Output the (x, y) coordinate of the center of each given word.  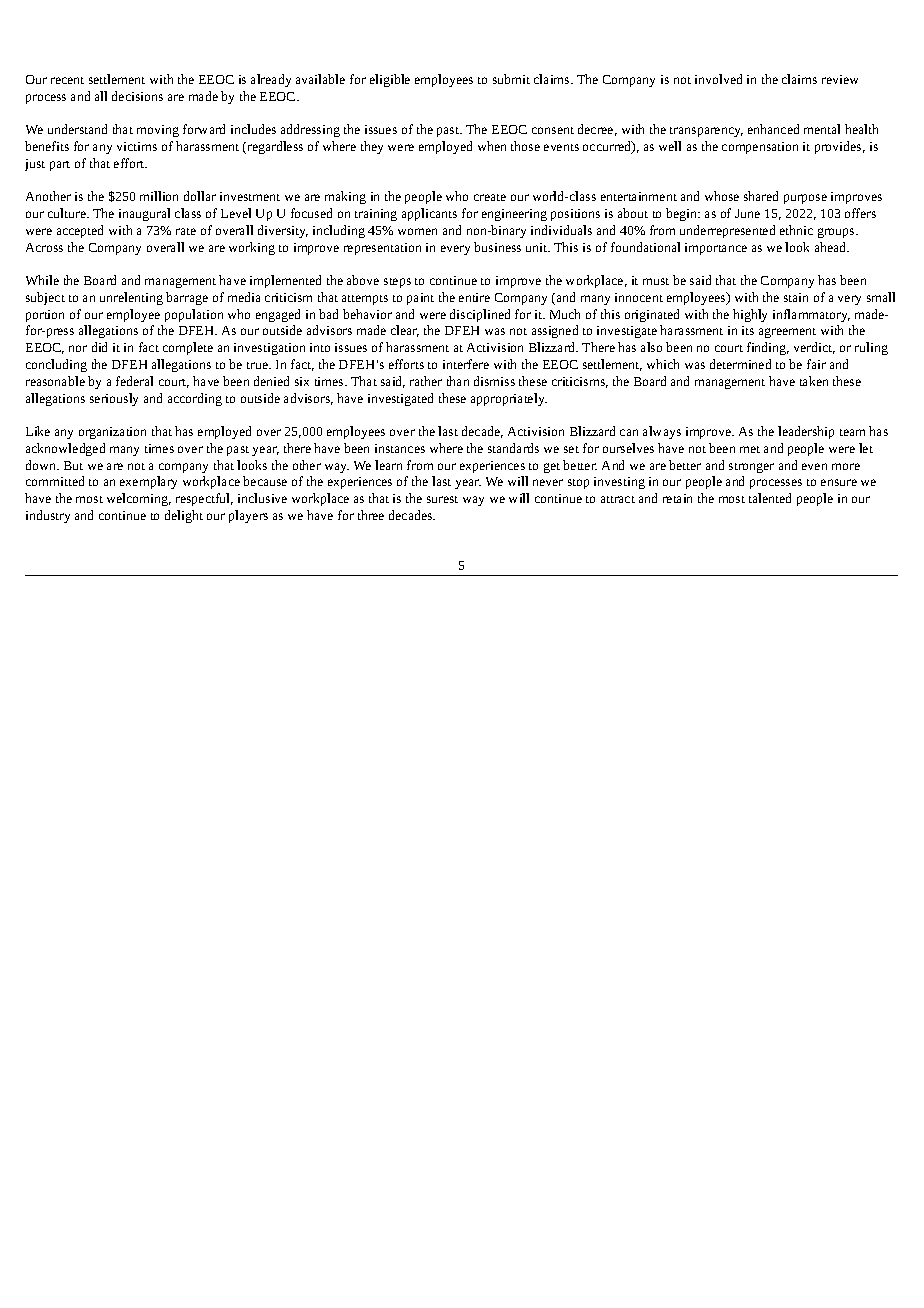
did (99, 347)
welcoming (139, 499)
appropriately (509, 399)
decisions (137, 96)
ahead (832, 247)
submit (511, 79)
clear (405, 331)
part (60, 166)
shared (761, 196)
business (497, 247)
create (490, 197)
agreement (787, 333)
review (840, 79)
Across (44, 247)
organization (112, 433)
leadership (806, 432)
